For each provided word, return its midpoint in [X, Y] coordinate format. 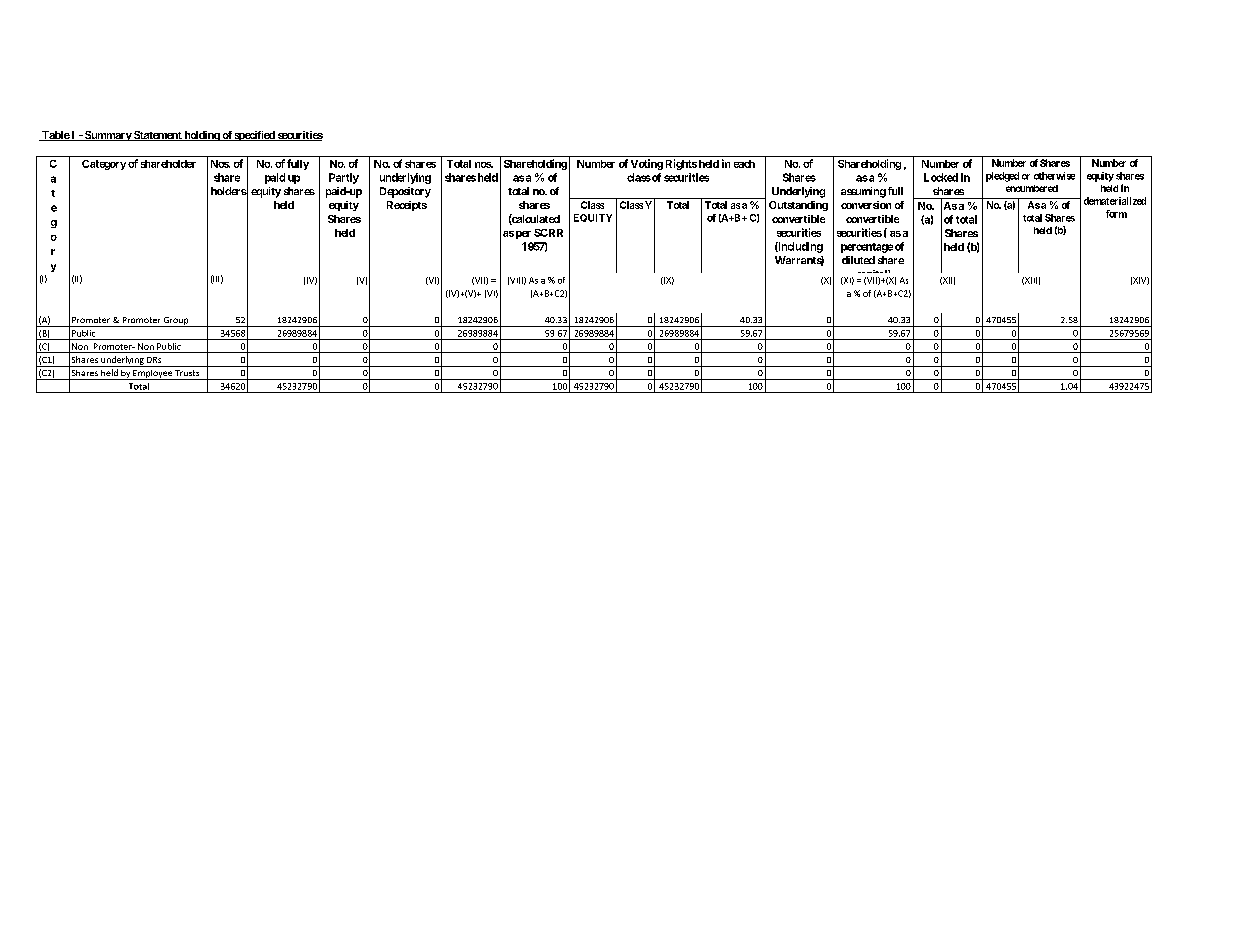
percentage [867, 248]
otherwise [1054, 176]
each [744, 164]
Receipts [407, 206]
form [1116, 214]
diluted [858, 260]
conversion [866, 205]
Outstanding [798, 206]
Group [176, 322]
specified [255, 136]
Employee [152, 375]
